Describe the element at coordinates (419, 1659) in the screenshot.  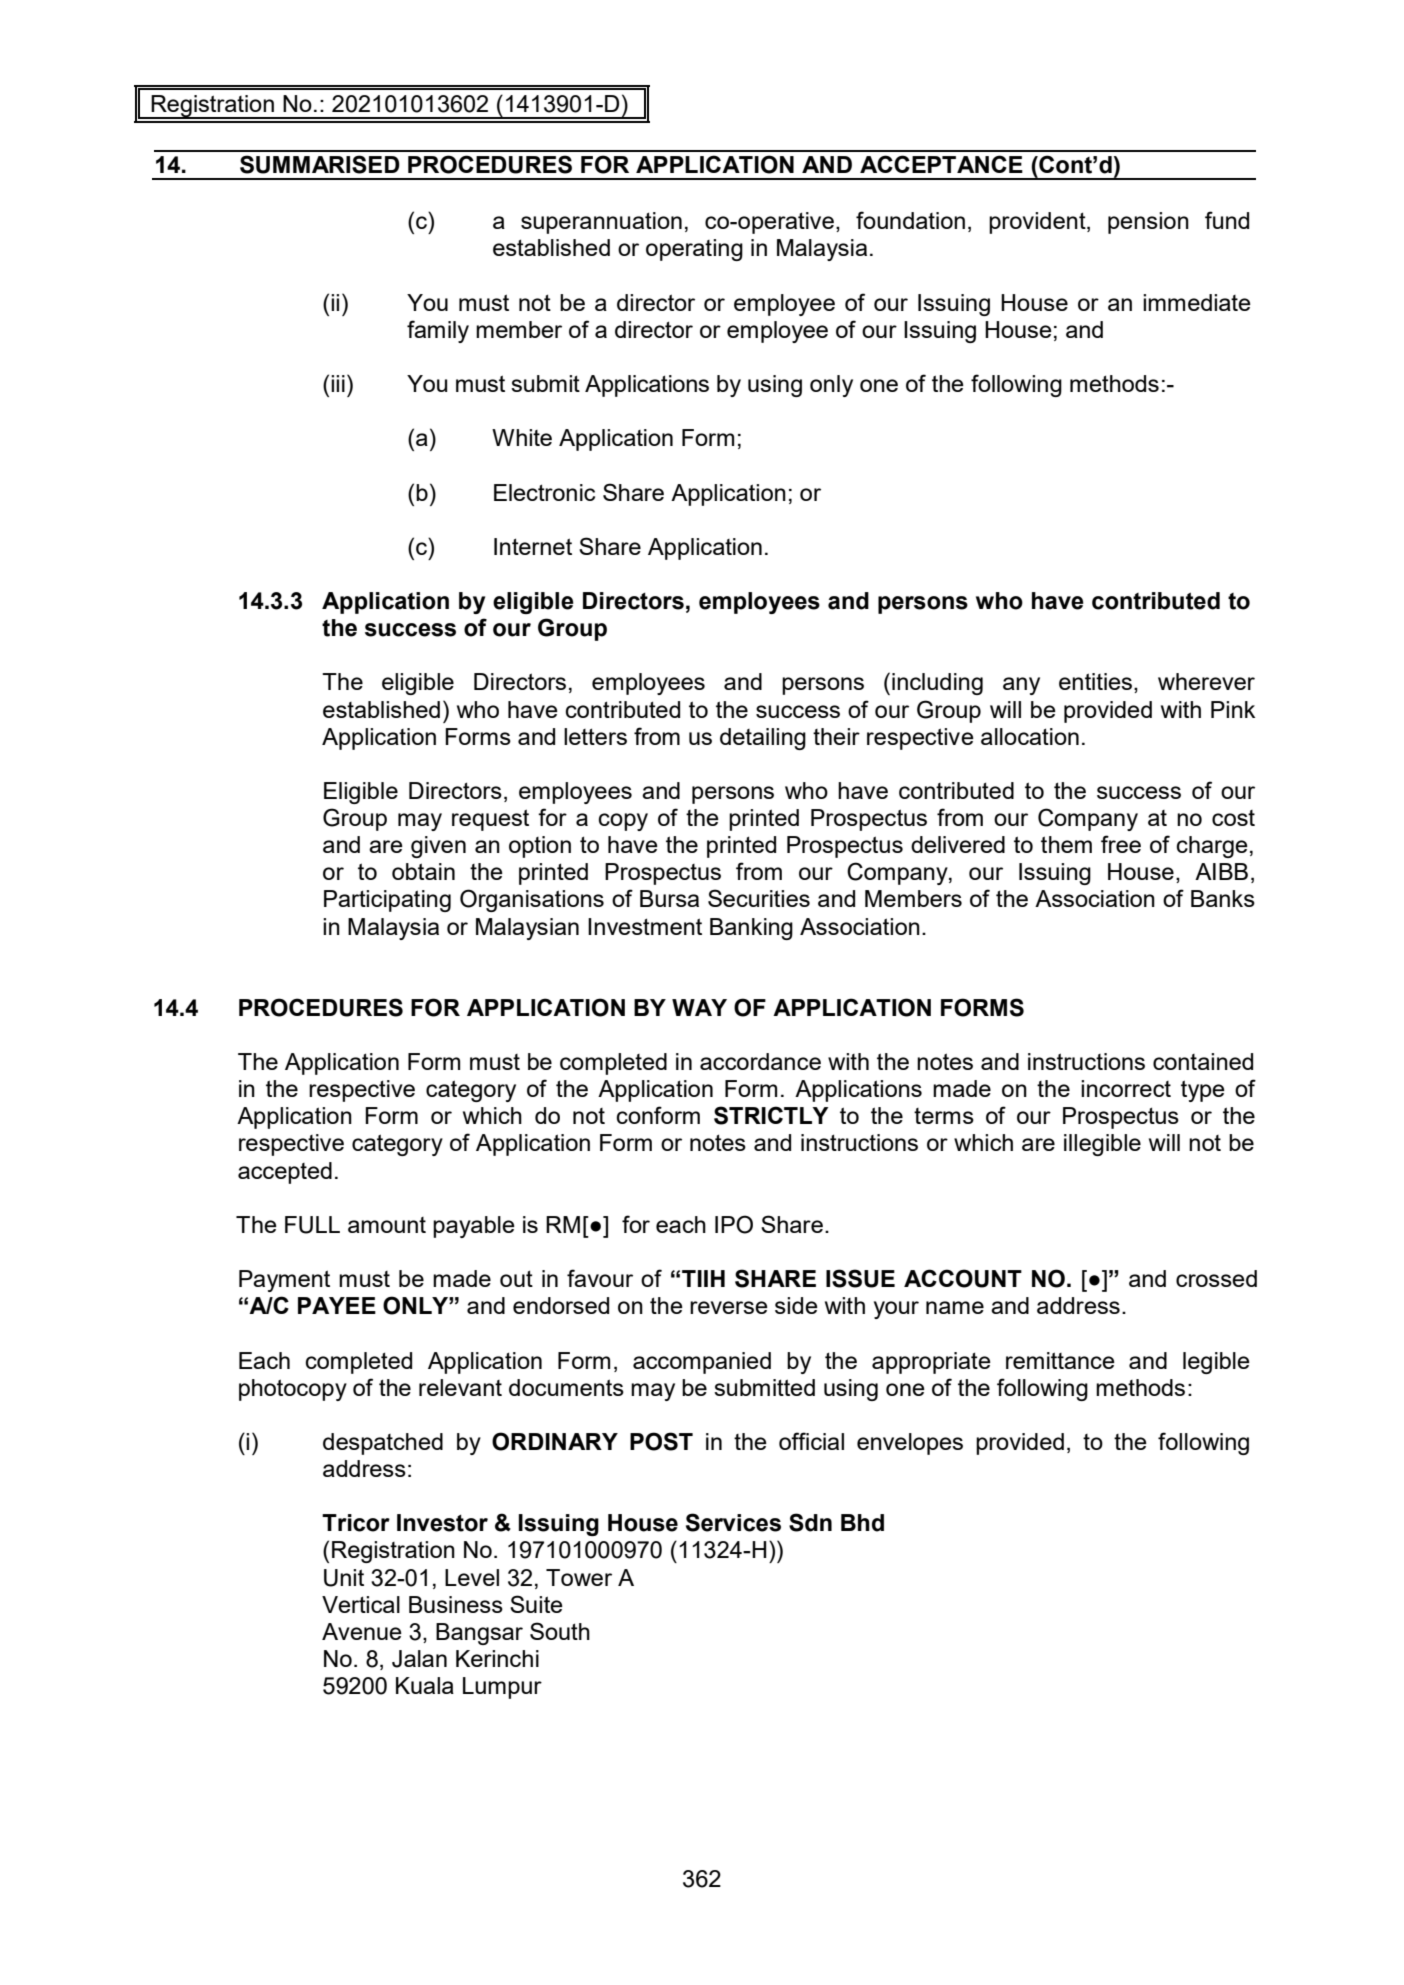
I see `Jalan` at that location.
